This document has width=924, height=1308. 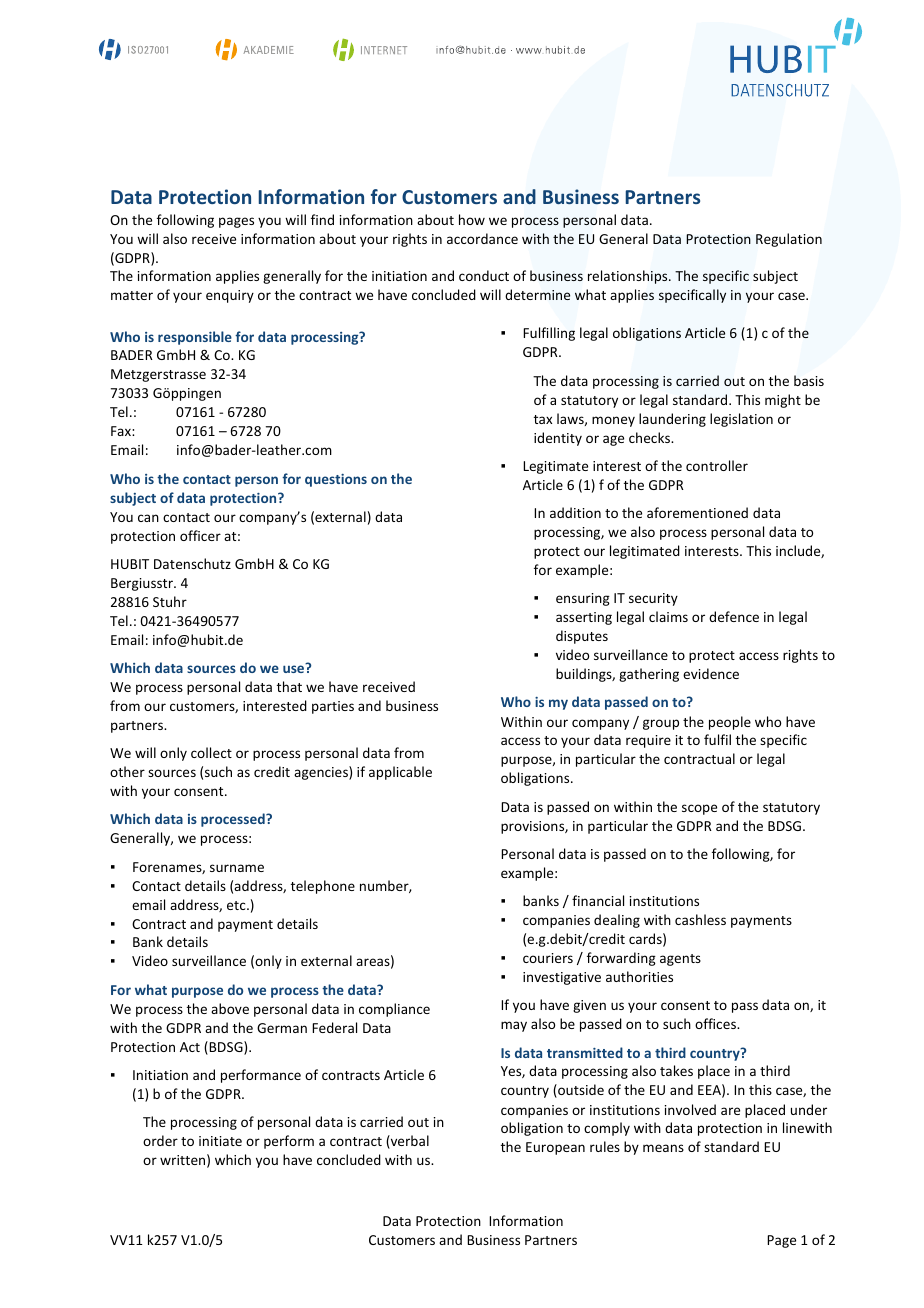 What do you see at coordinates (789, 240) in the document?
I see `Regulation` at bounding box center [789, 240].
